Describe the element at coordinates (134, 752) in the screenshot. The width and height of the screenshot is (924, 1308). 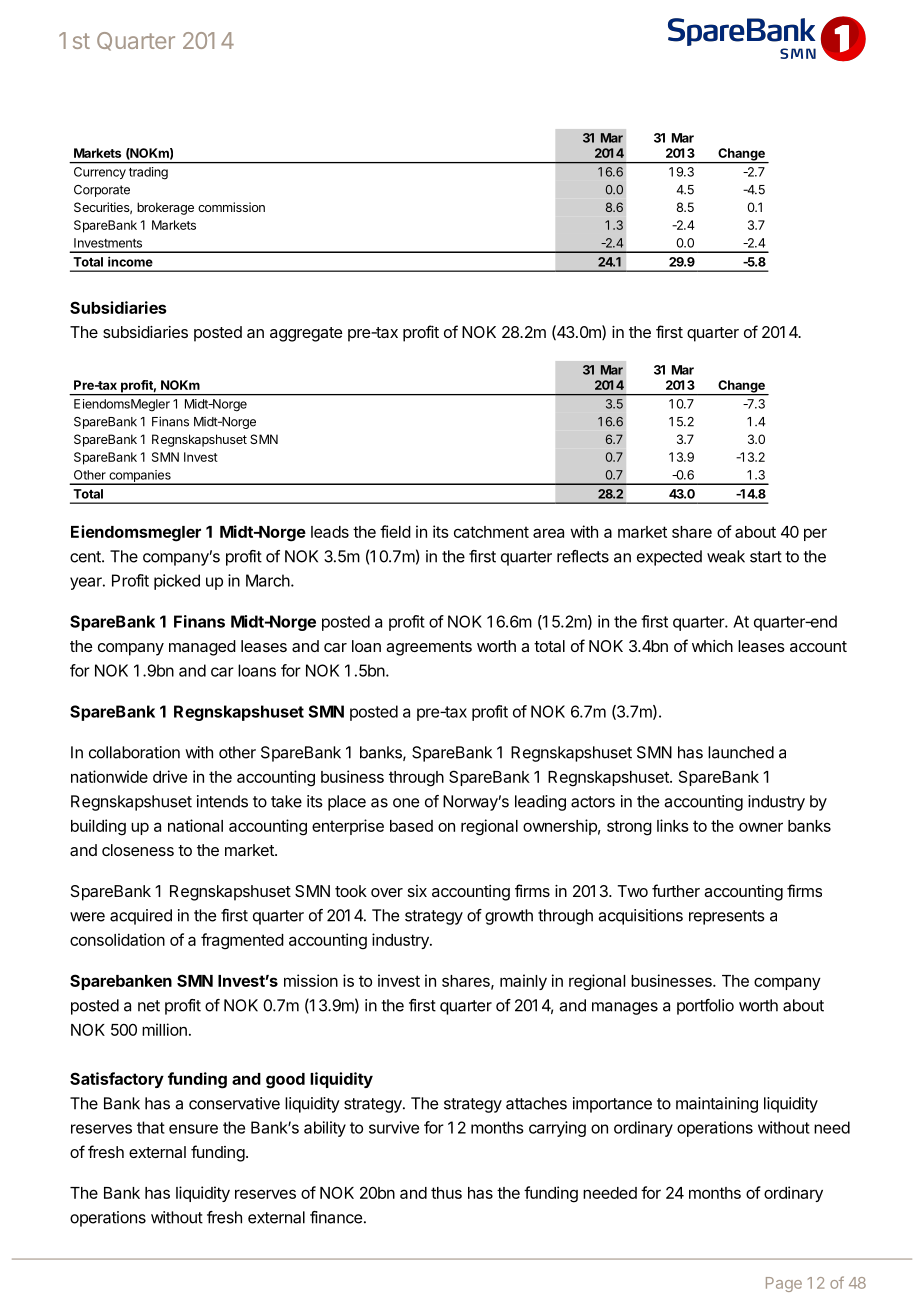
I see `collaboration` at that location.
